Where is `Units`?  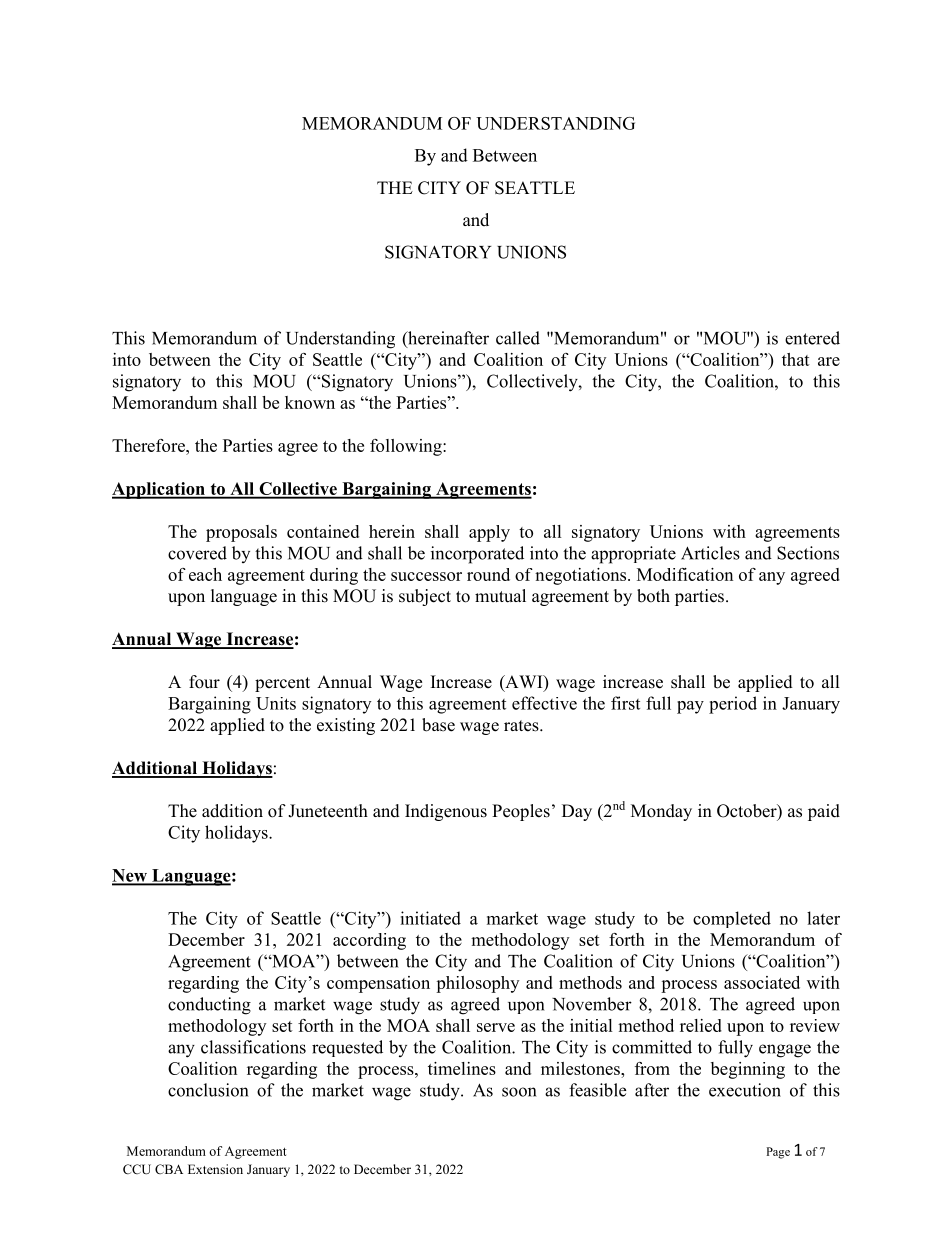 Units is located at coordinates (276, 703).
